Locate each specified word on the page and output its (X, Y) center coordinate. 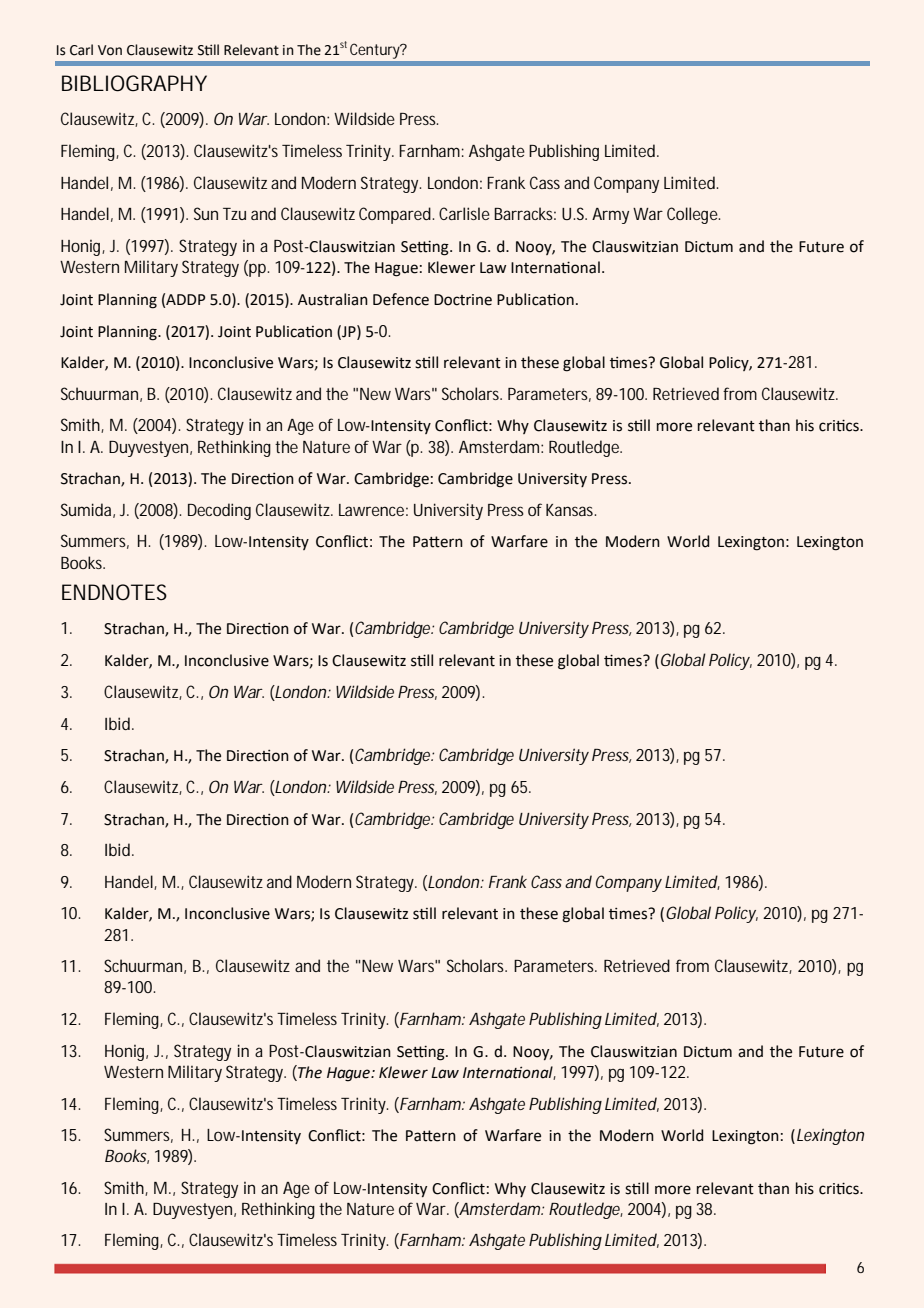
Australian (333, 299)
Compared (396, 215)
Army (610, 216)
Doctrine (463, 300)
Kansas (571, 510)
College (693, 215)
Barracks (525, 213)
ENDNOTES (114, 592)
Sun (206, 213)
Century (376, 51)
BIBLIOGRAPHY (134, 83)
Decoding (219, 511)
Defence (401, 299)
